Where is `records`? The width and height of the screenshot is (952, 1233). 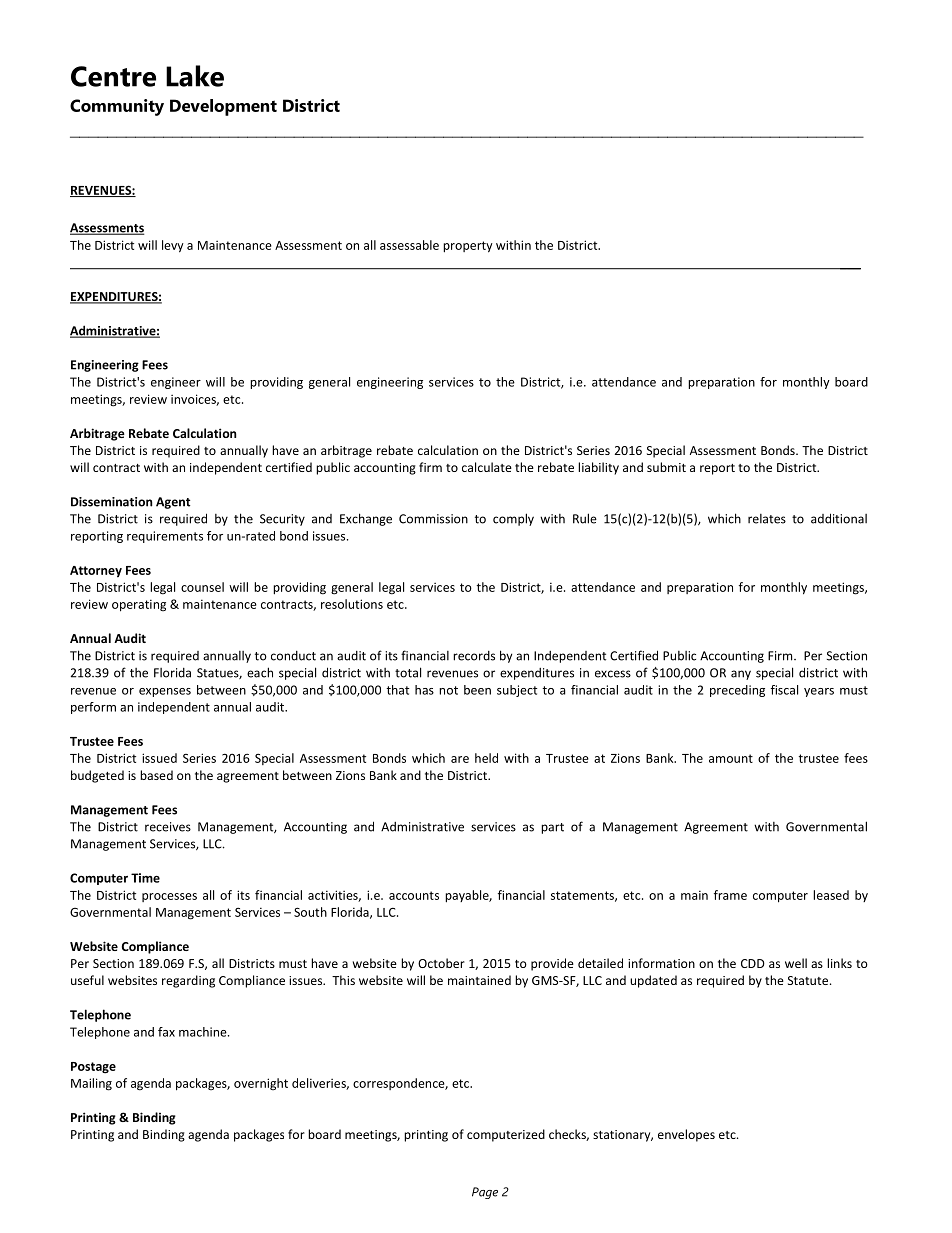 records is located at coordinates (474, 656).
